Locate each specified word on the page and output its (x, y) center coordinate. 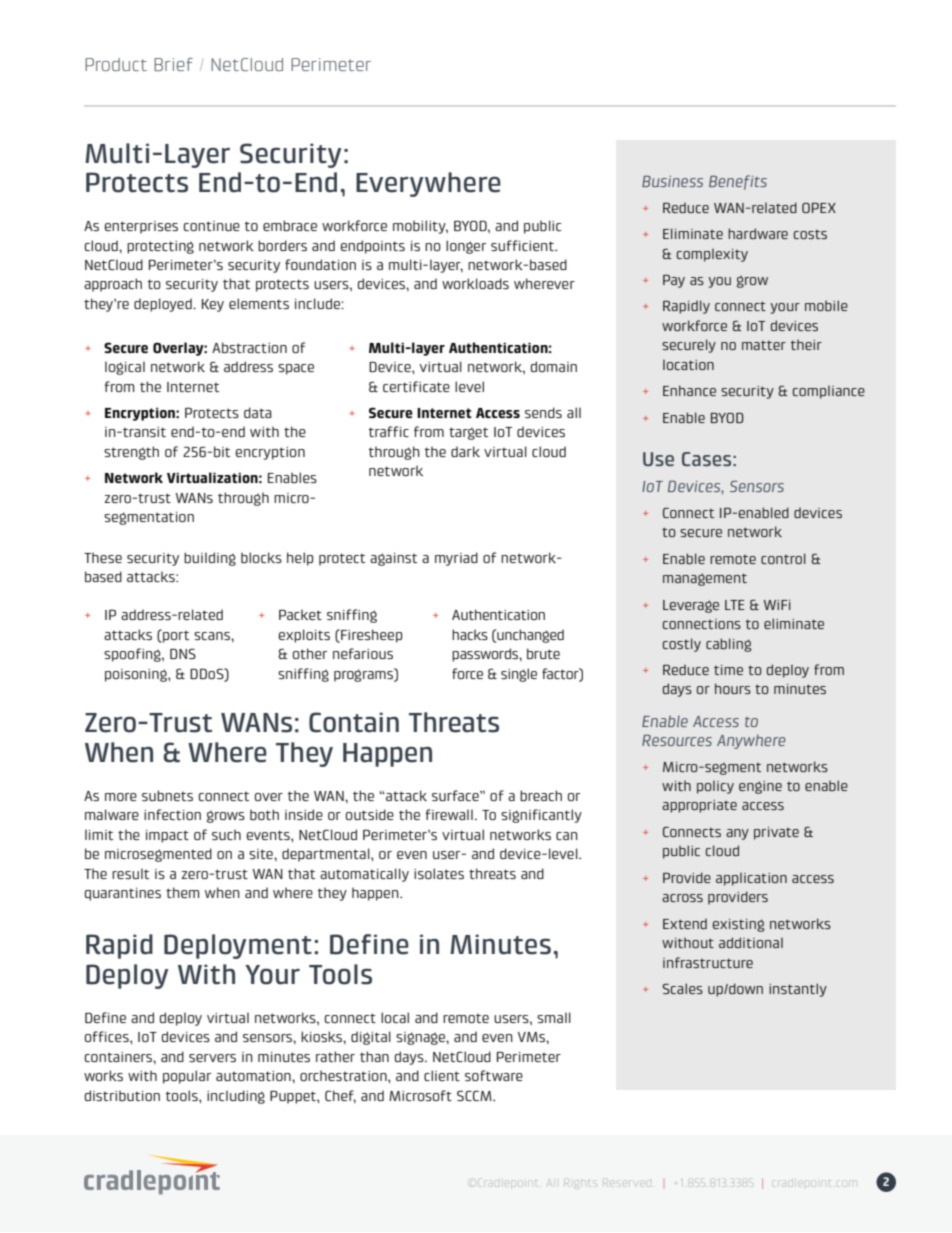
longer (466, 247)
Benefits (738, 182)
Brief (173, 64)
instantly (798, 990)
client (442, 1075)
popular (187, 1077)
